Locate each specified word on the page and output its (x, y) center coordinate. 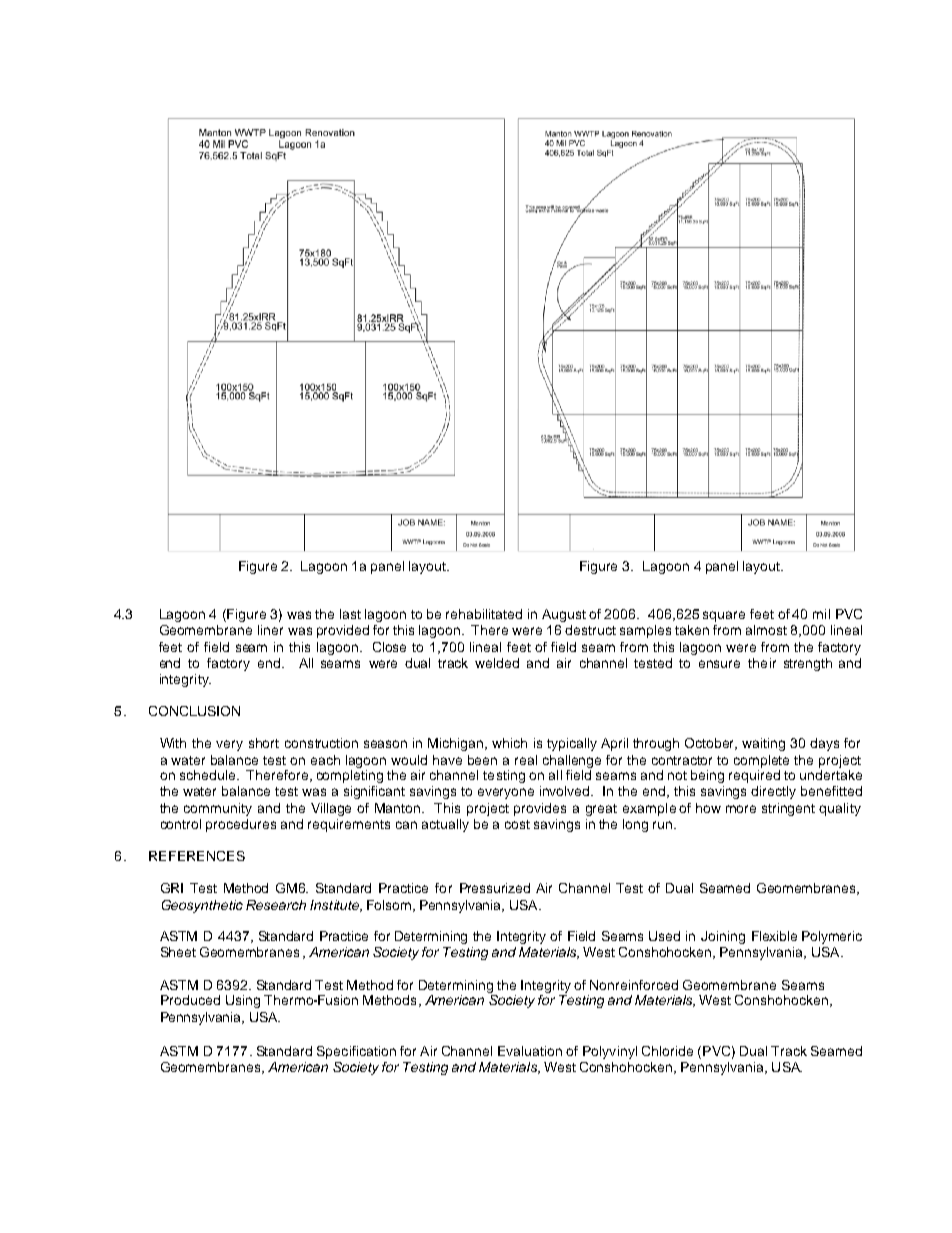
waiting (763, 744)
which (509, 743)
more (741, 809)
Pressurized (495, 888)
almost (766, 630)
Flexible (774, 936)
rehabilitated (484, 614)
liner (270, 630)
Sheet (178, 952)
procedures (241, 825)
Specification (356, 1052)
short (264, 743)
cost (517, 824)
